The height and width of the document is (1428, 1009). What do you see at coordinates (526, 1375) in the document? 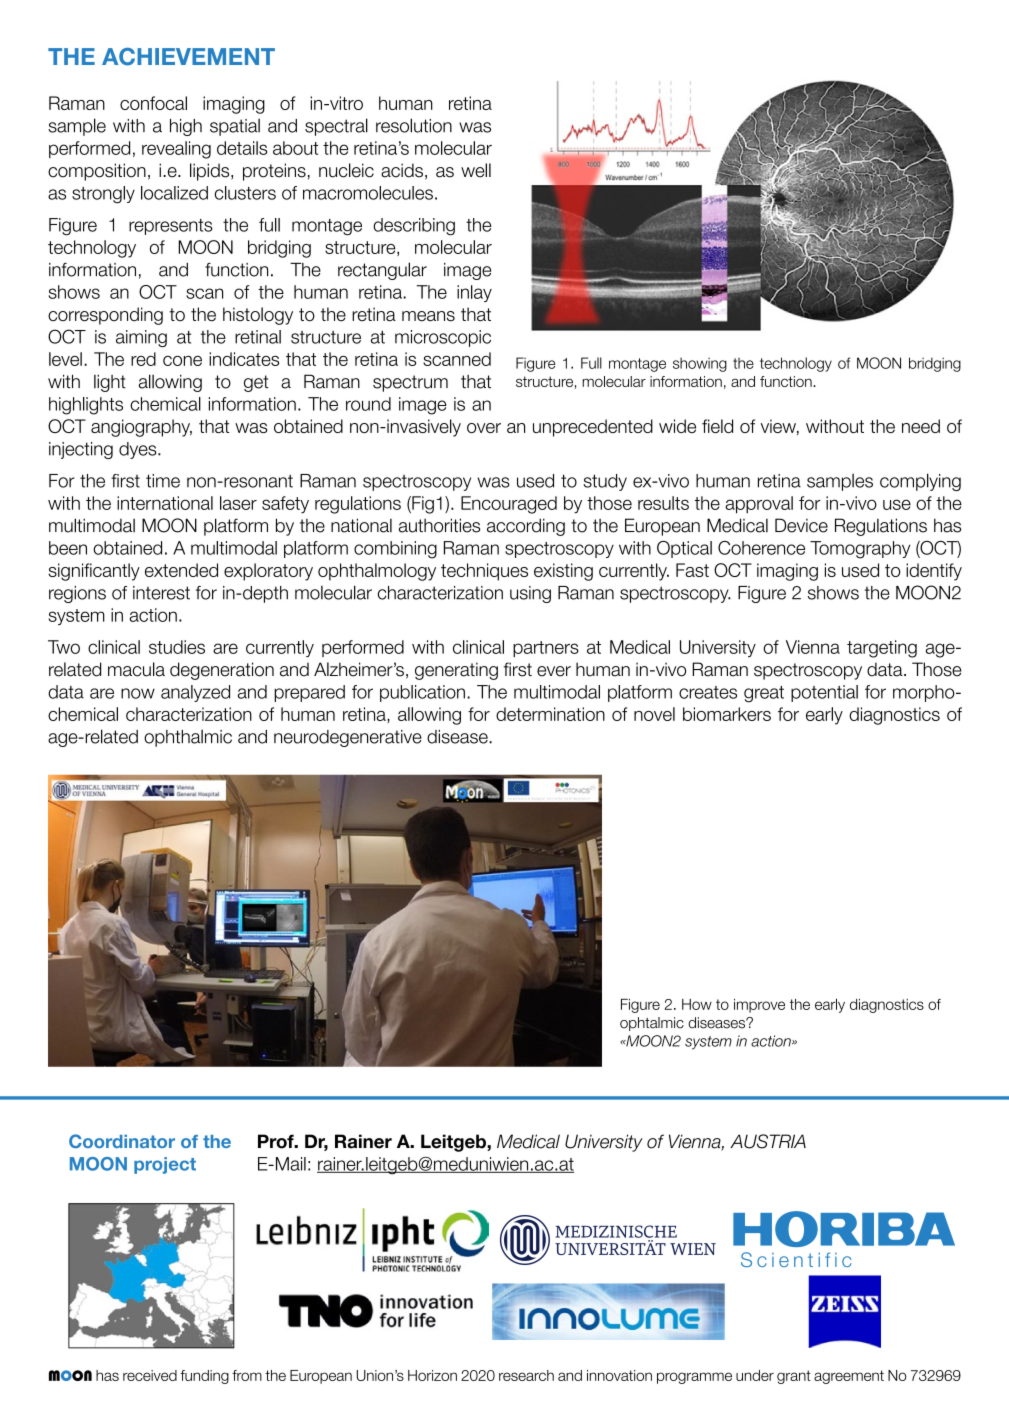
I see `research` at bounding box center [526, 1375].
